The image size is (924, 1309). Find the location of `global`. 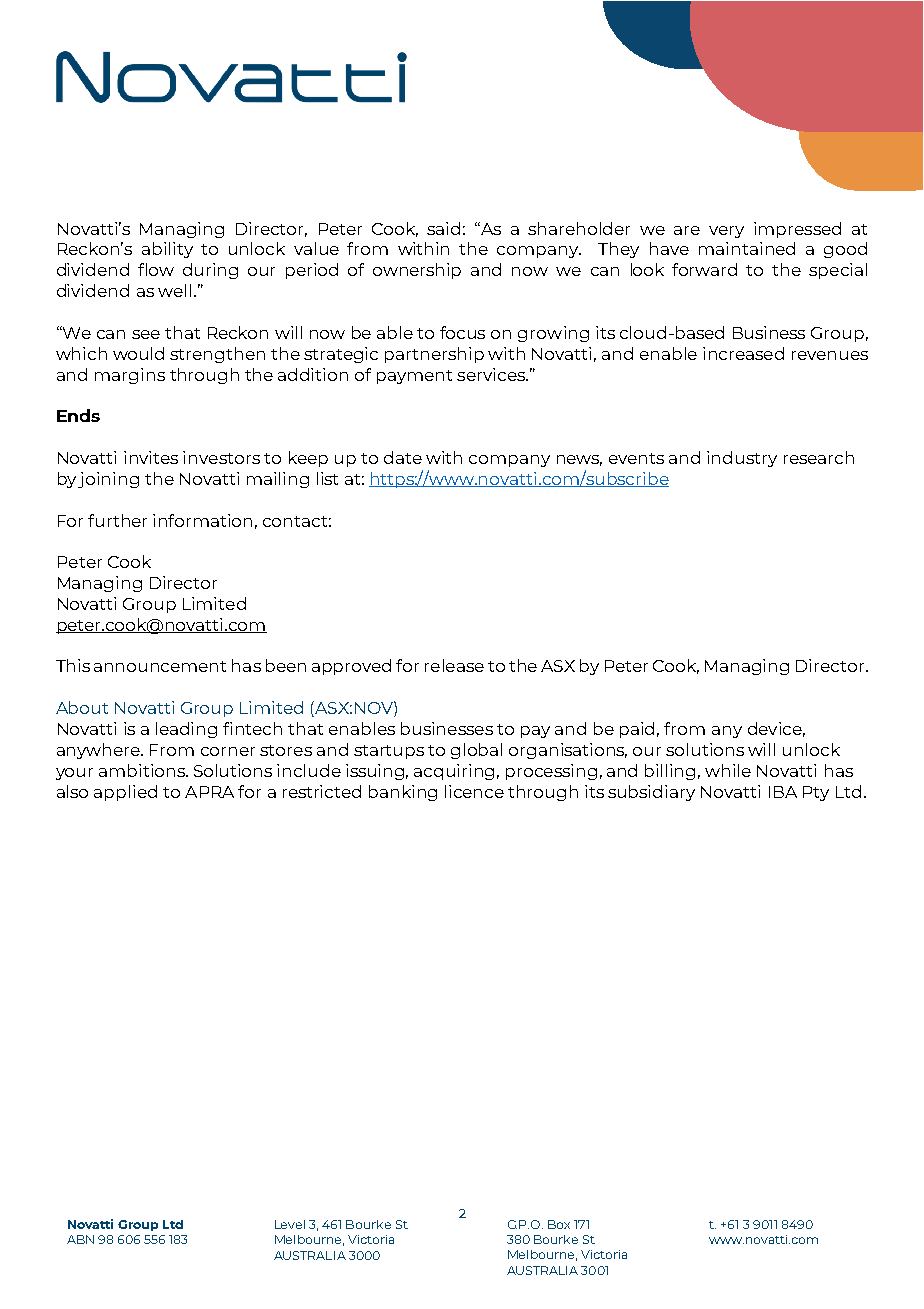

global is located at coordinates (476, 751).
